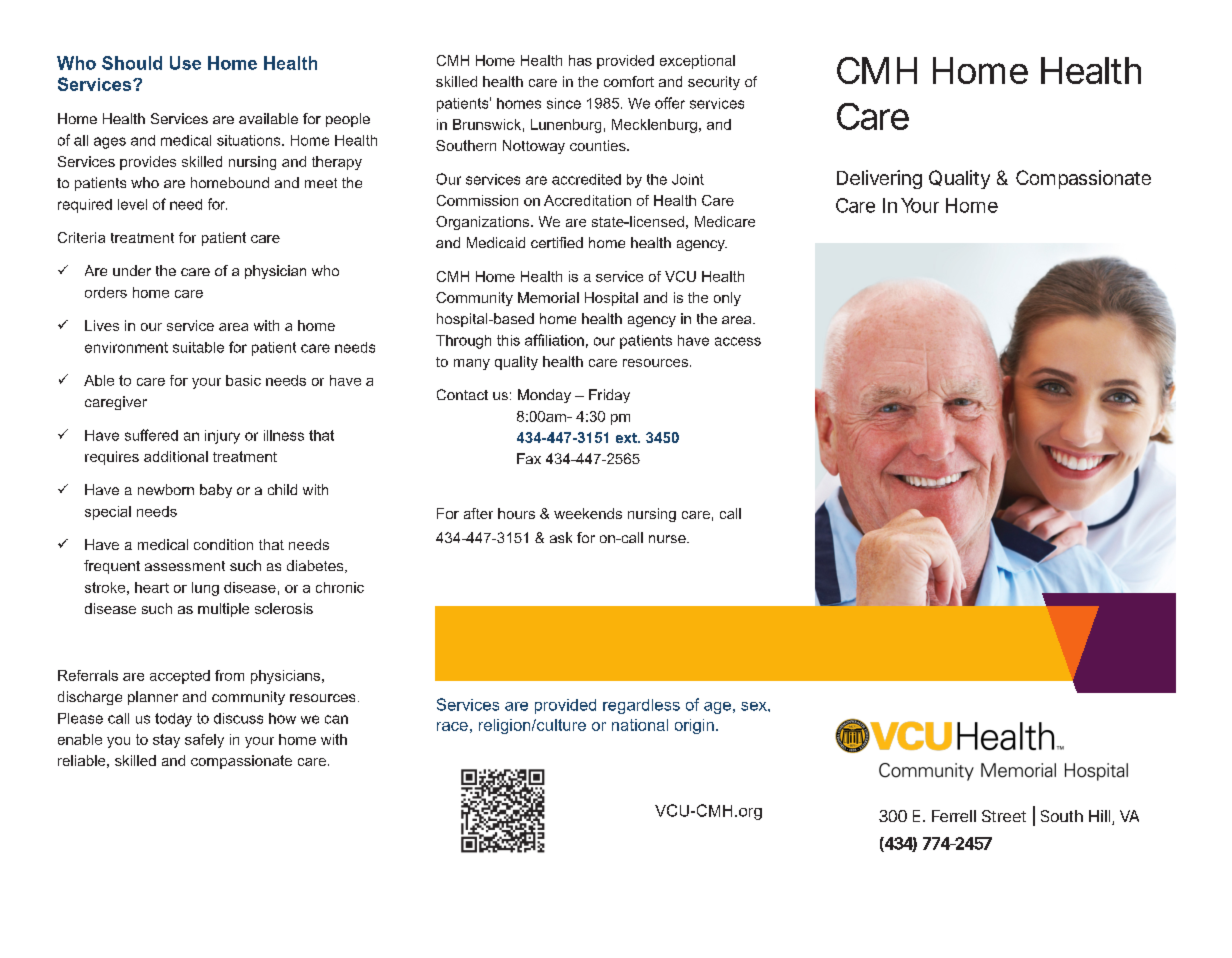 The image size is (1232, 958). Describe the element at coordinates (629, 81) in the document. I see `comfort` at that location.
